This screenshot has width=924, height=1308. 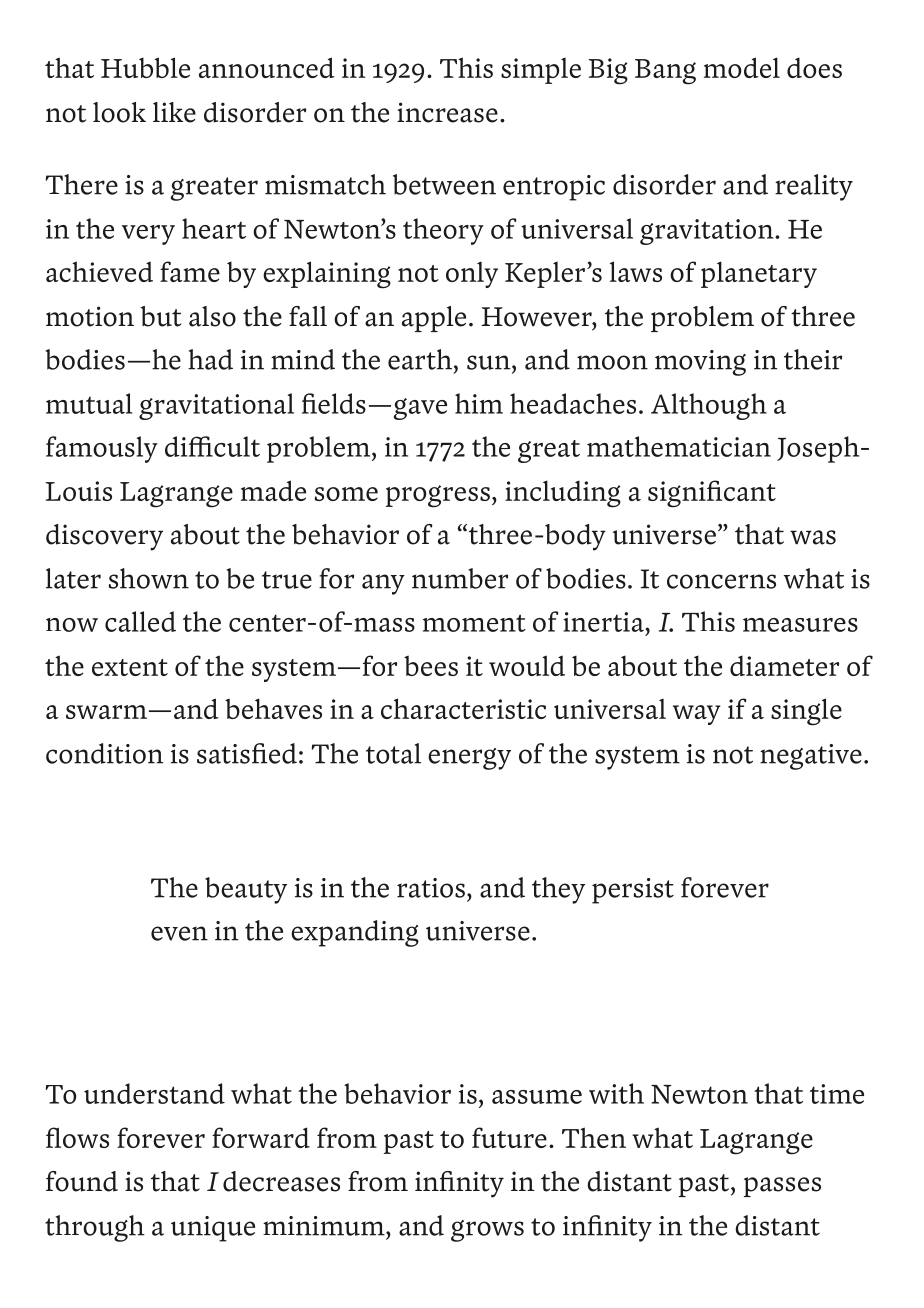 What do you see at coordinates (174, 112) in the screenshot?
I see `like` at bounding box center [174, 112].
